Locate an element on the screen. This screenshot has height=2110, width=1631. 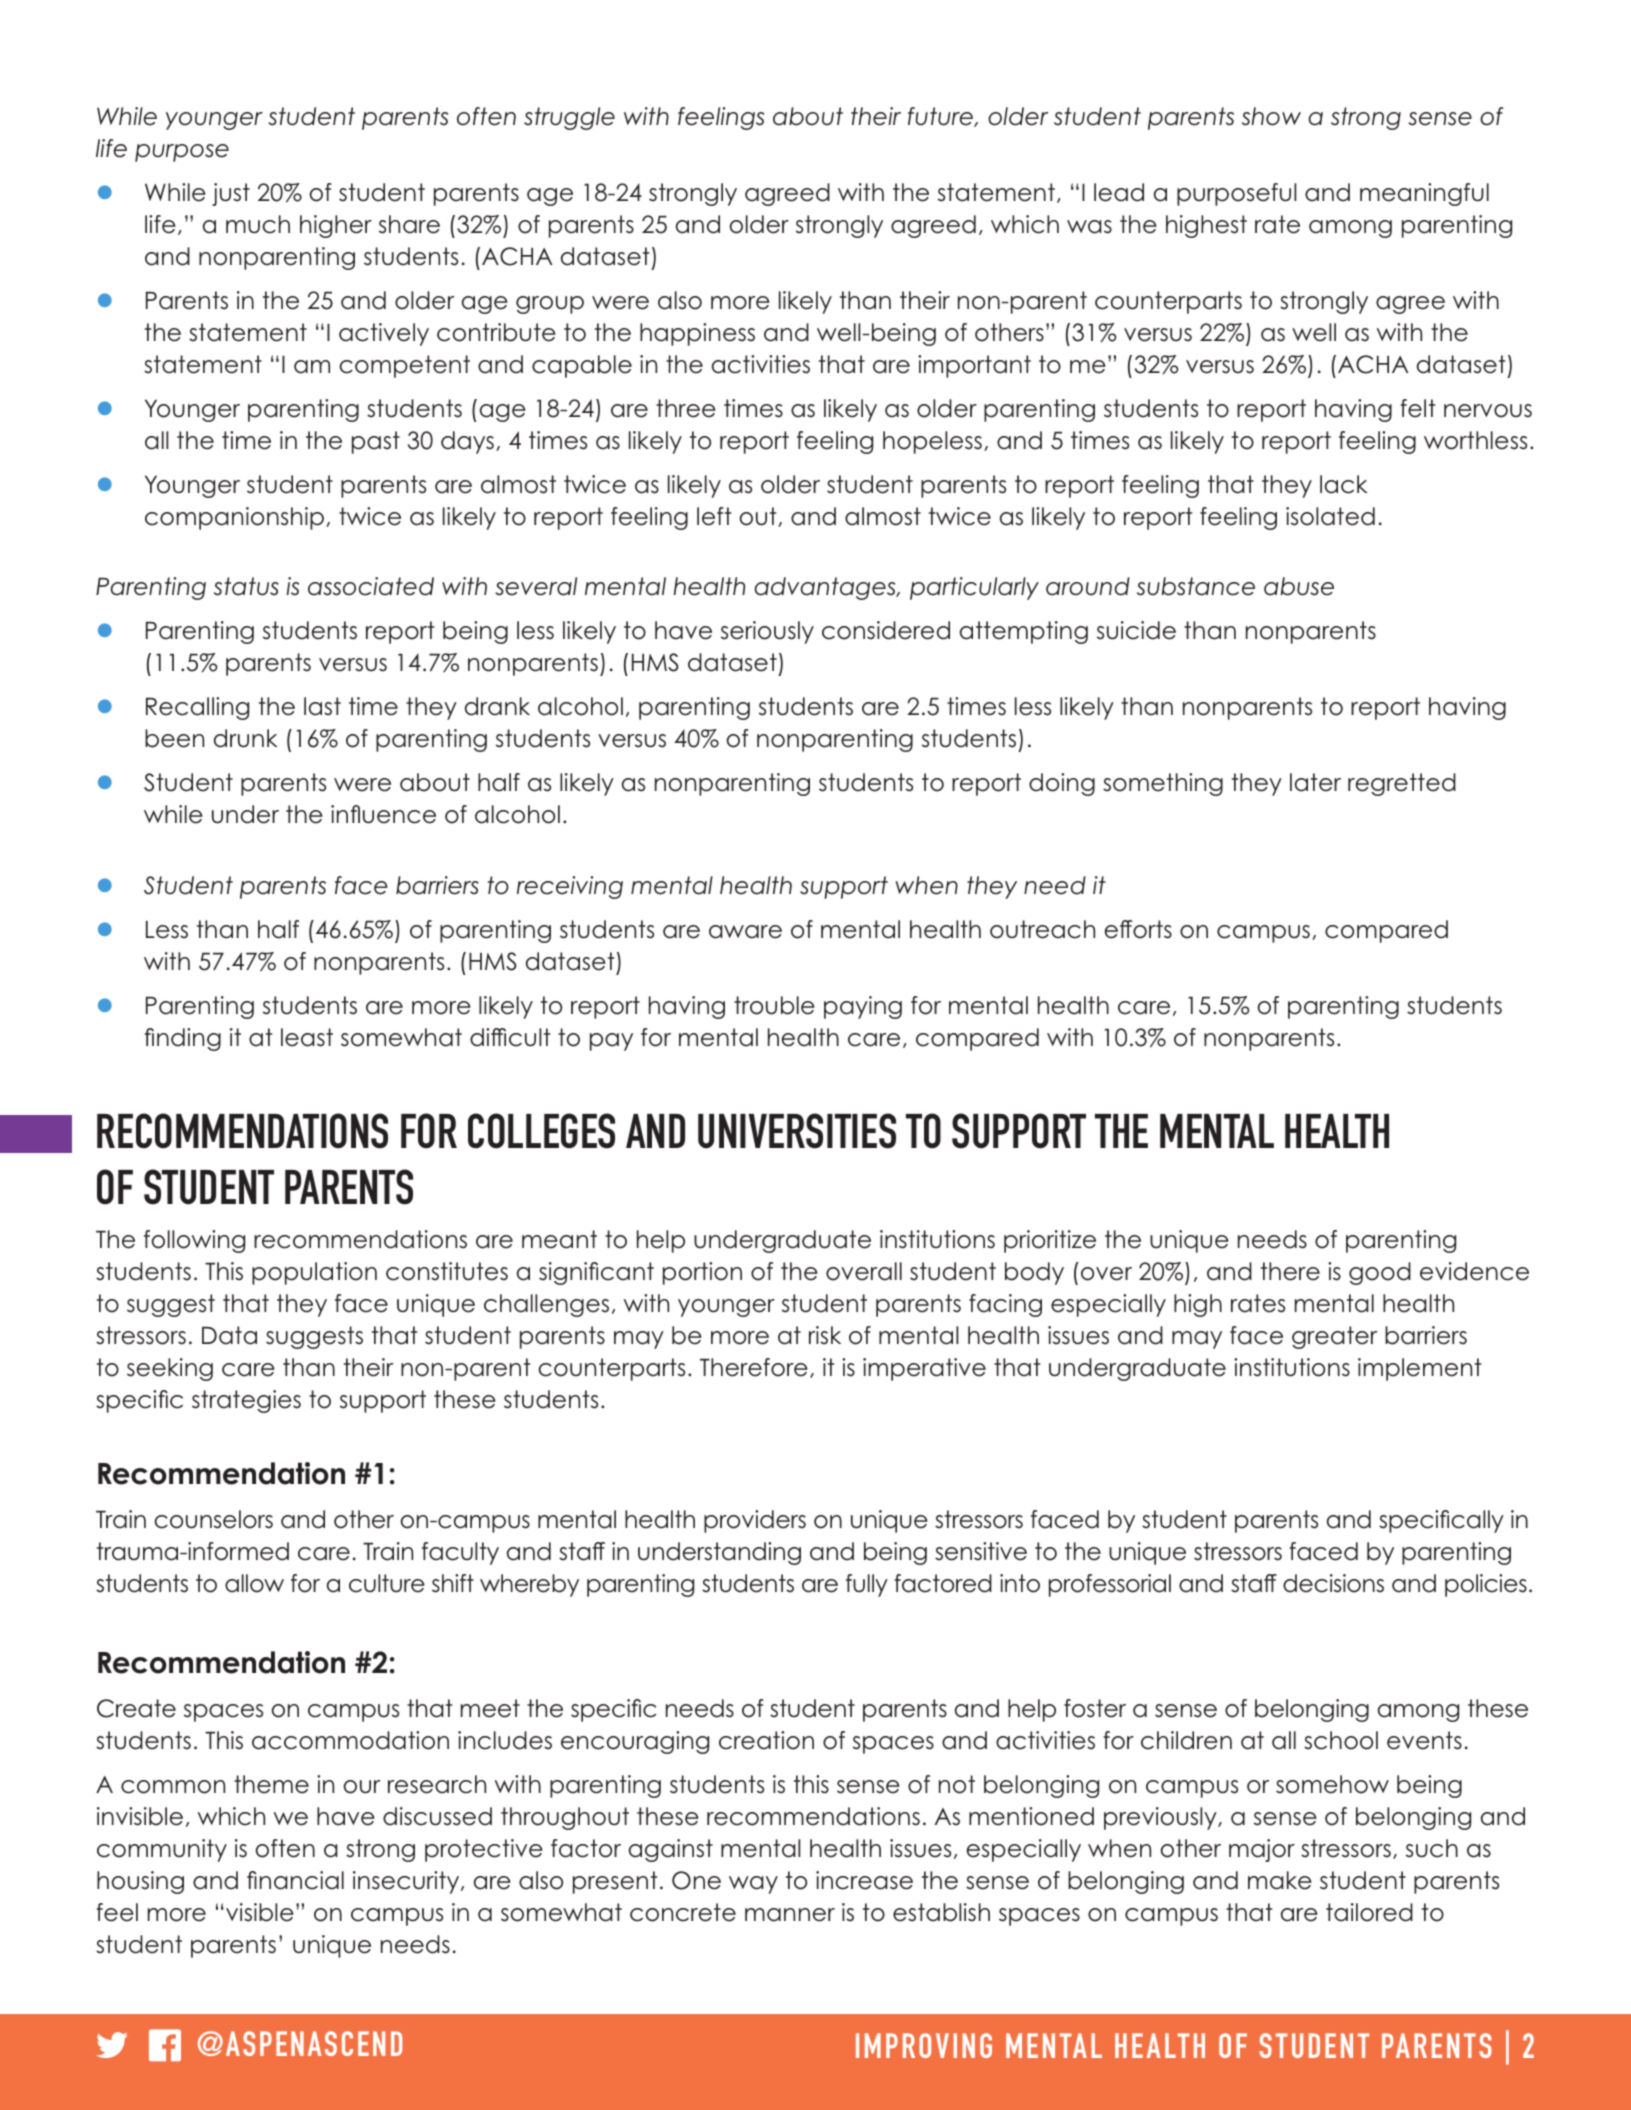
seriously is located at coordinates (767, 632).
